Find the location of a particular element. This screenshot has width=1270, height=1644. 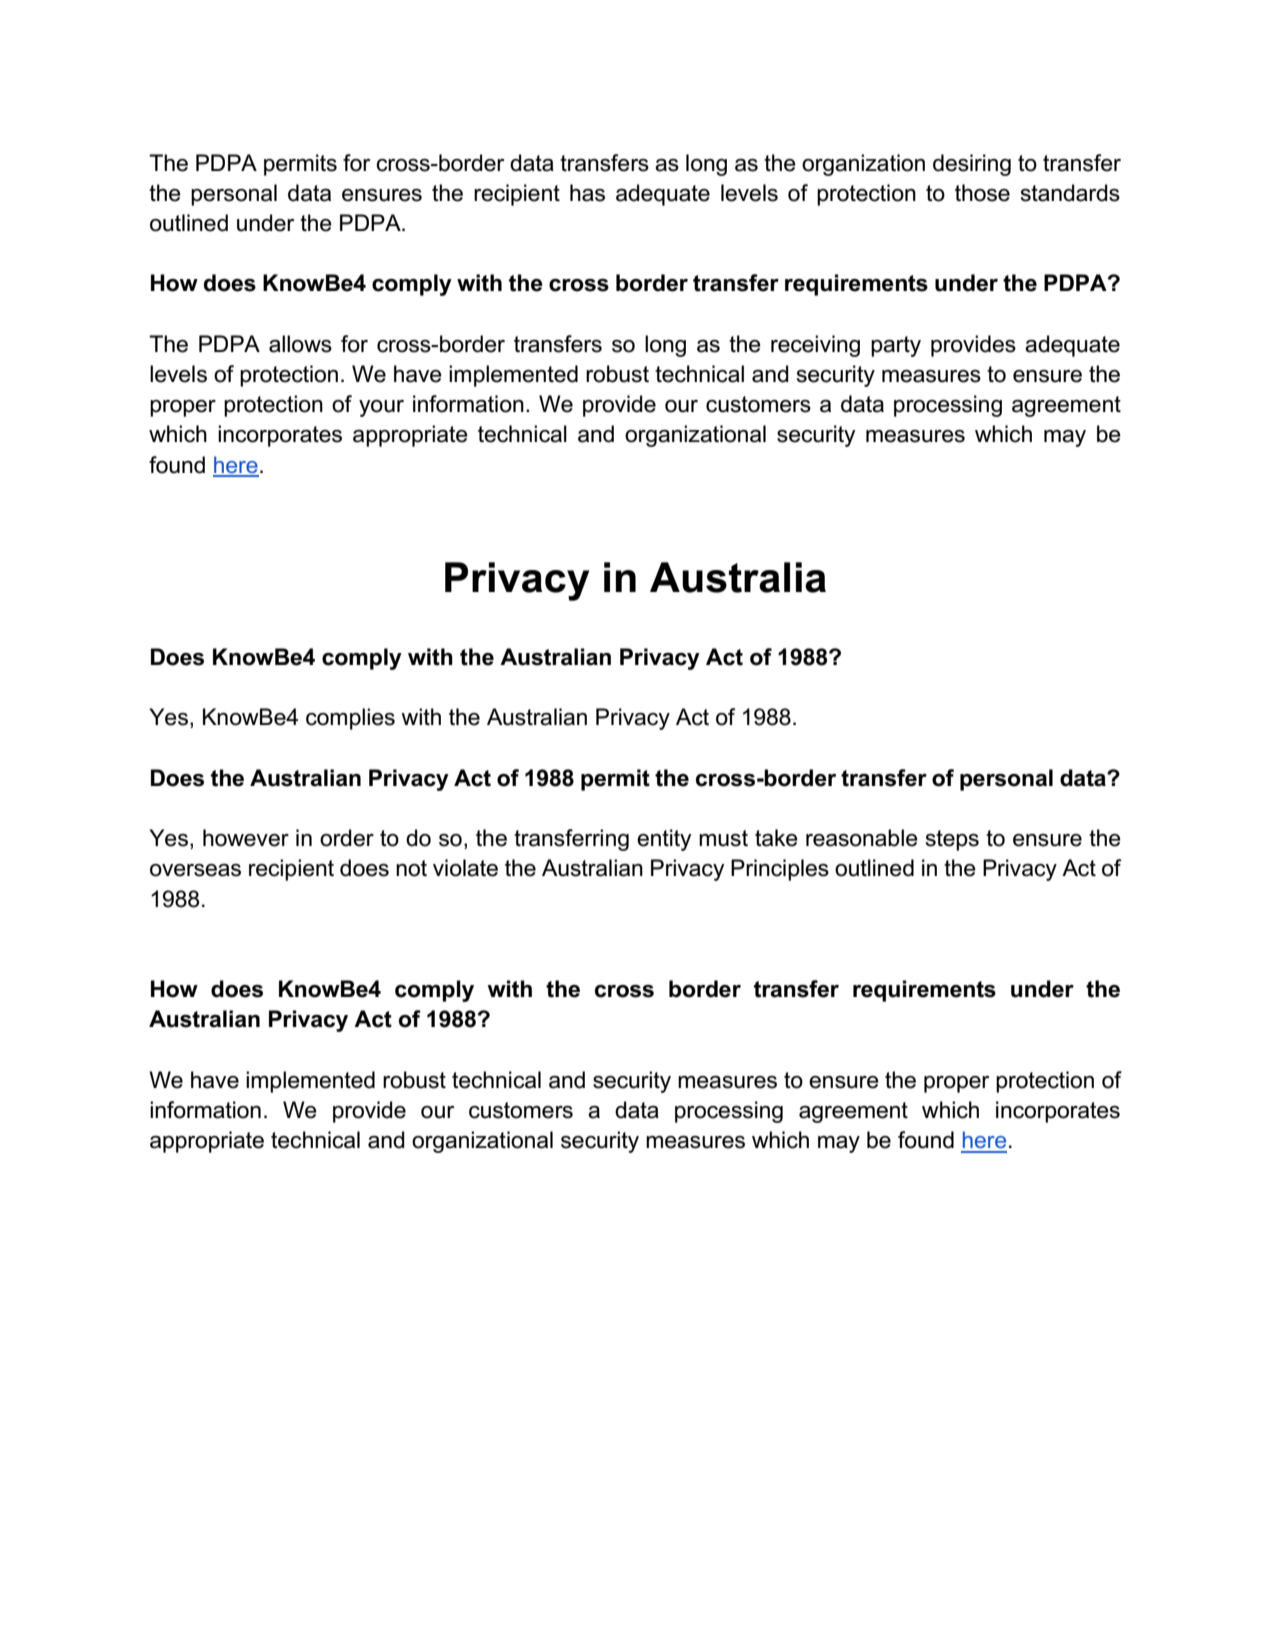

has is located at coordinates (587, 193).
